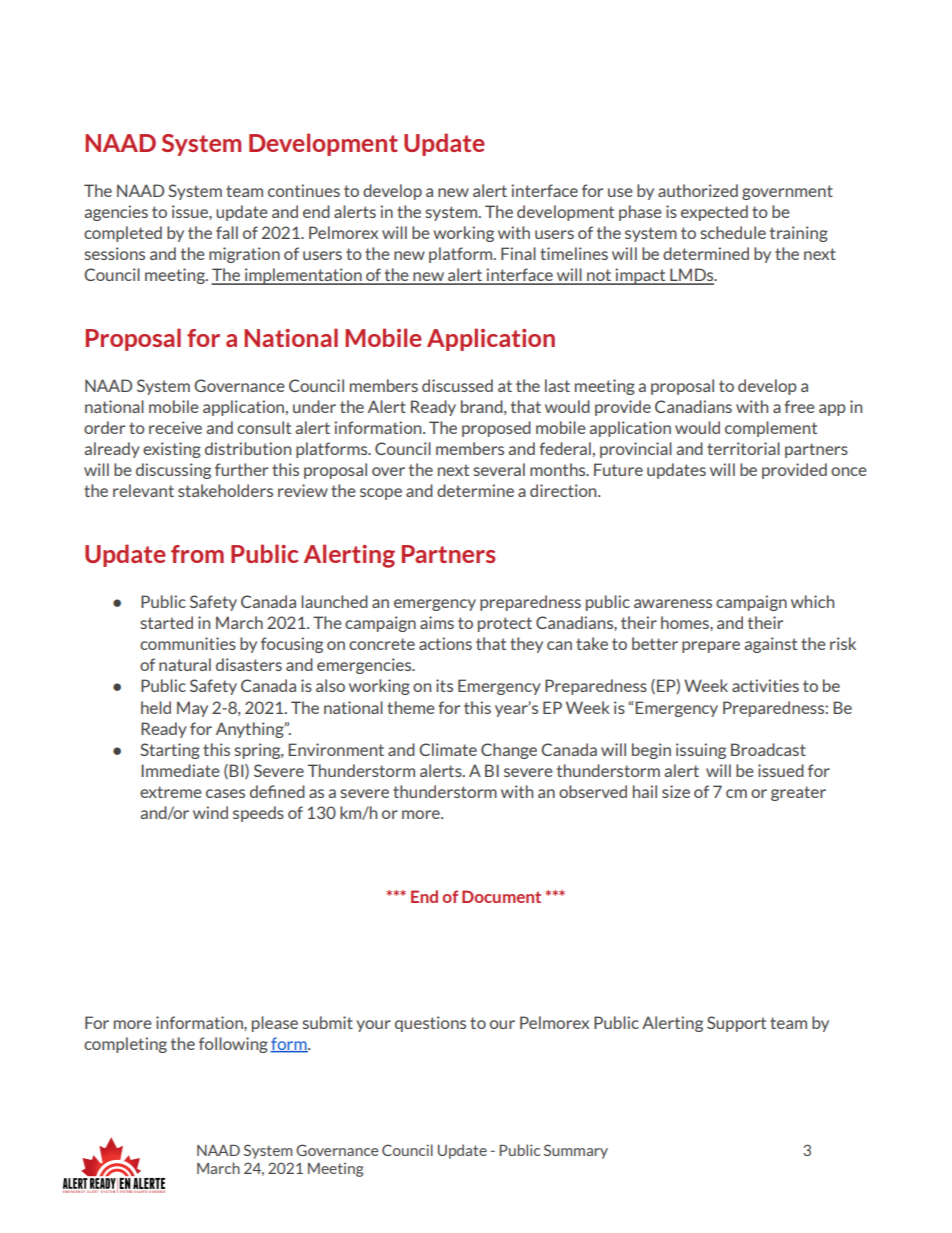  Describe the element at coordinates (444, 685) in the screenshot. I see `its` at that location.
